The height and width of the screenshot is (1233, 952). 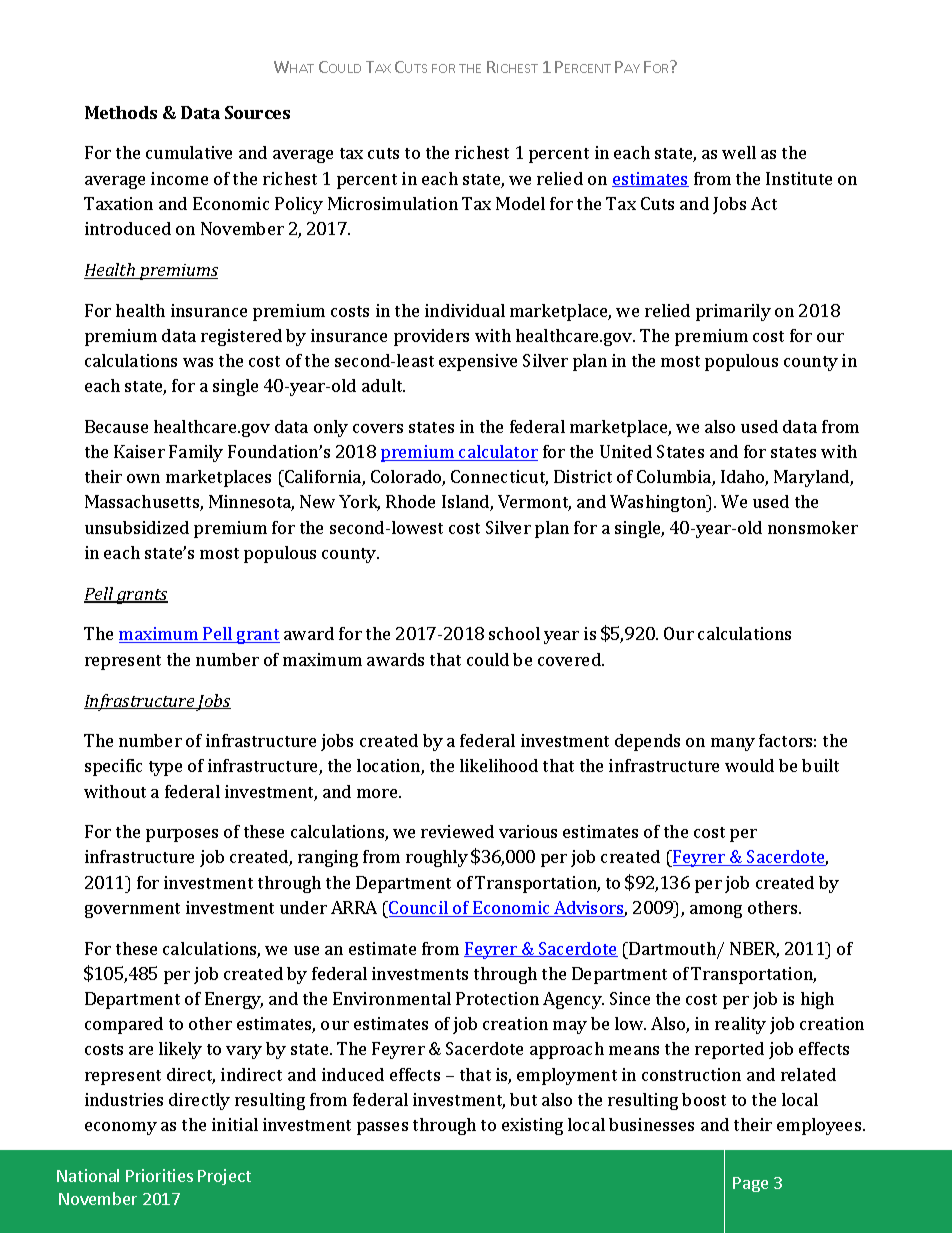 What do you see at coordinates (382, 1128) in the screenshot?
I see `passes` at bounding box center [382, 1128].
